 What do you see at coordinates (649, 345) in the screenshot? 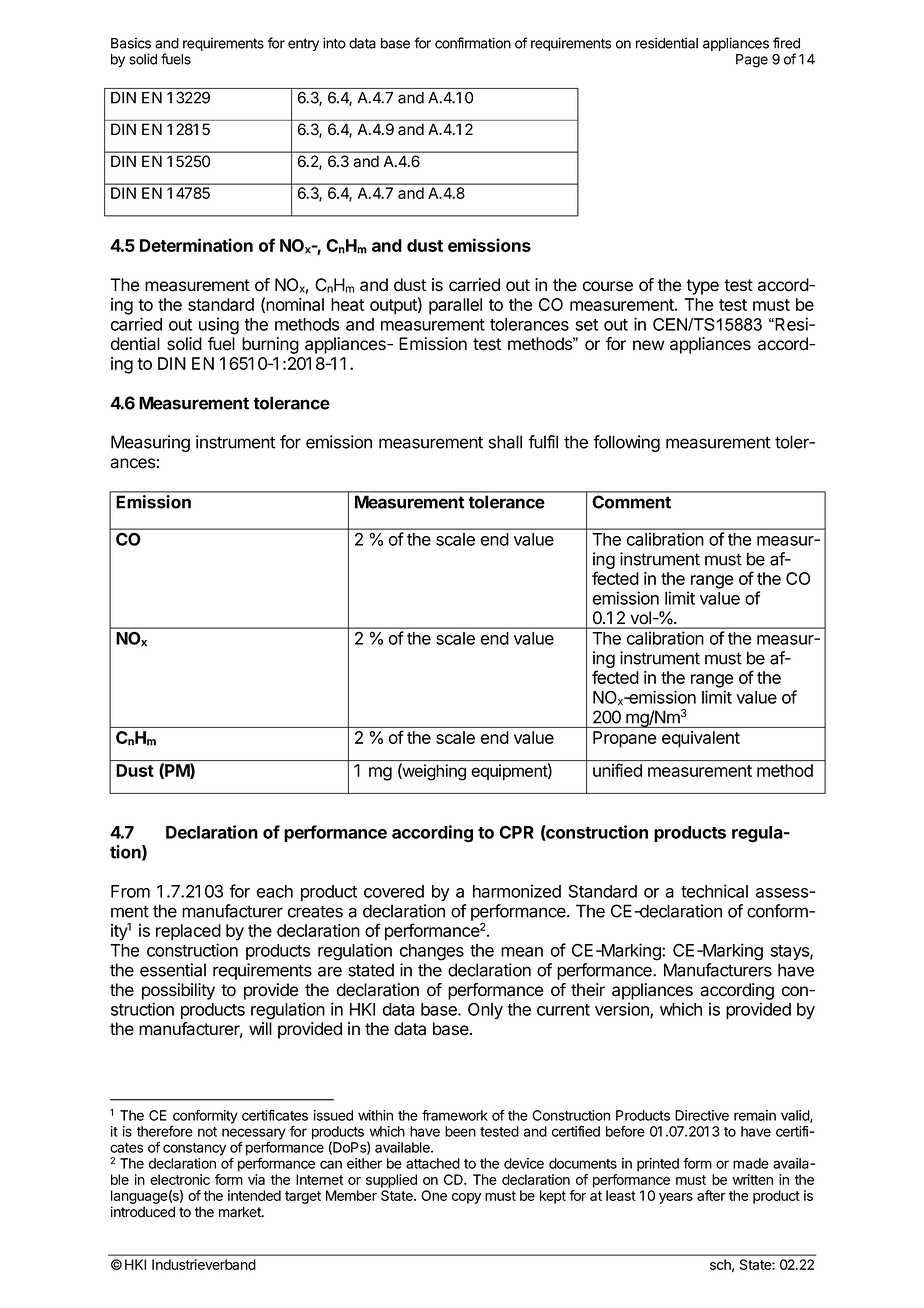
I see `new` at bounding box center [649, 345].
